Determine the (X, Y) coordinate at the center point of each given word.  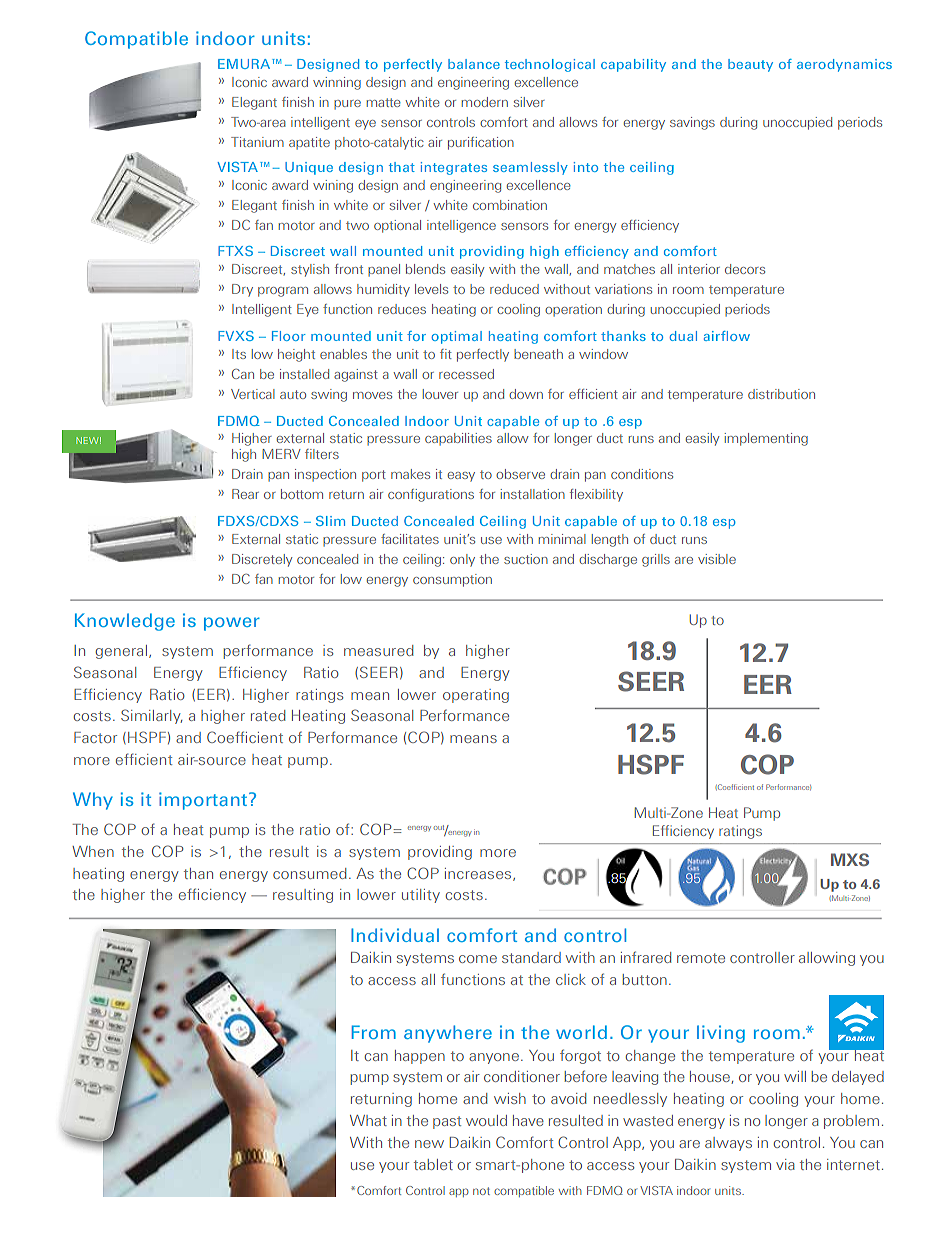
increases (479, 874)
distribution (781, 394)
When (93, 851)
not (481, 1191)
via (785, 1164)
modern (485, 102)
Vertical (253, 394)
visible (717, 559)
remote (701, 958)
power (232, 624)
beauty (750, 65)
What (368, 1120)
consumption (452, 580)
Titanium (257, 142)
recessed (466, 374)
